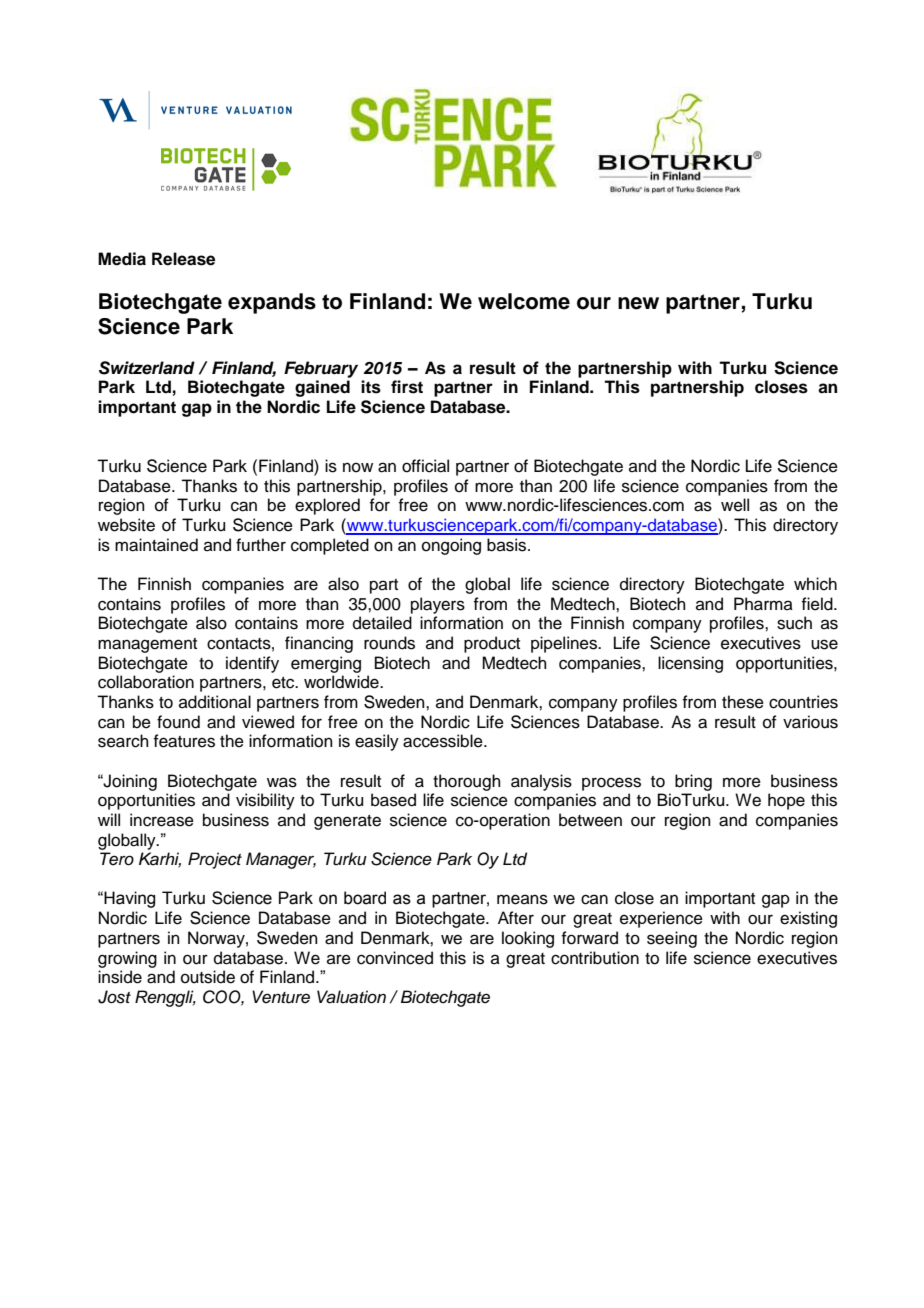  What do you see at coordinates (395, 958) in the page?
I see `convinced` at bounding box center [395, 958].
